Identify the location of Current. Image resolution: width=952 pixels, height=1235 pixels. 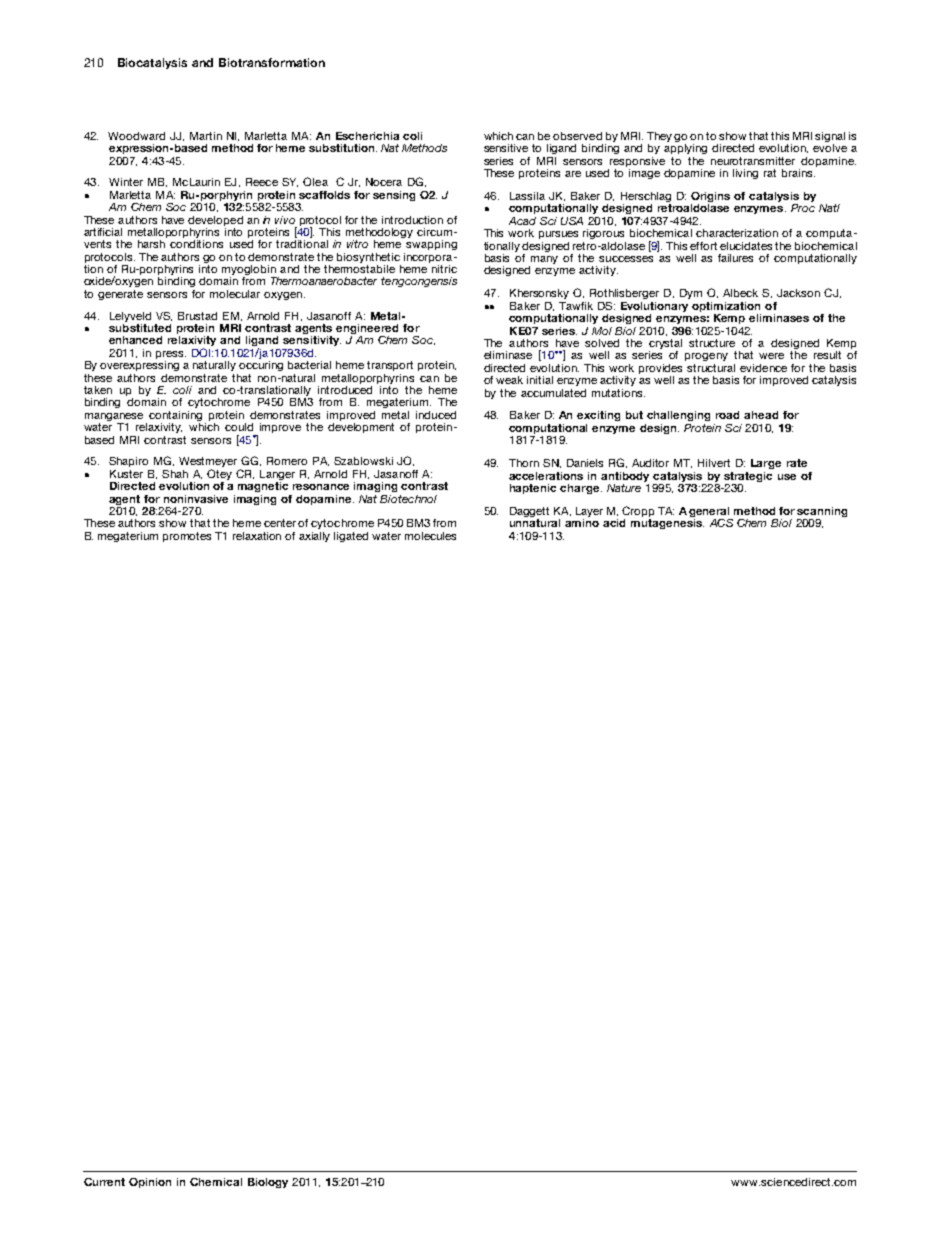
(104, 1182).
